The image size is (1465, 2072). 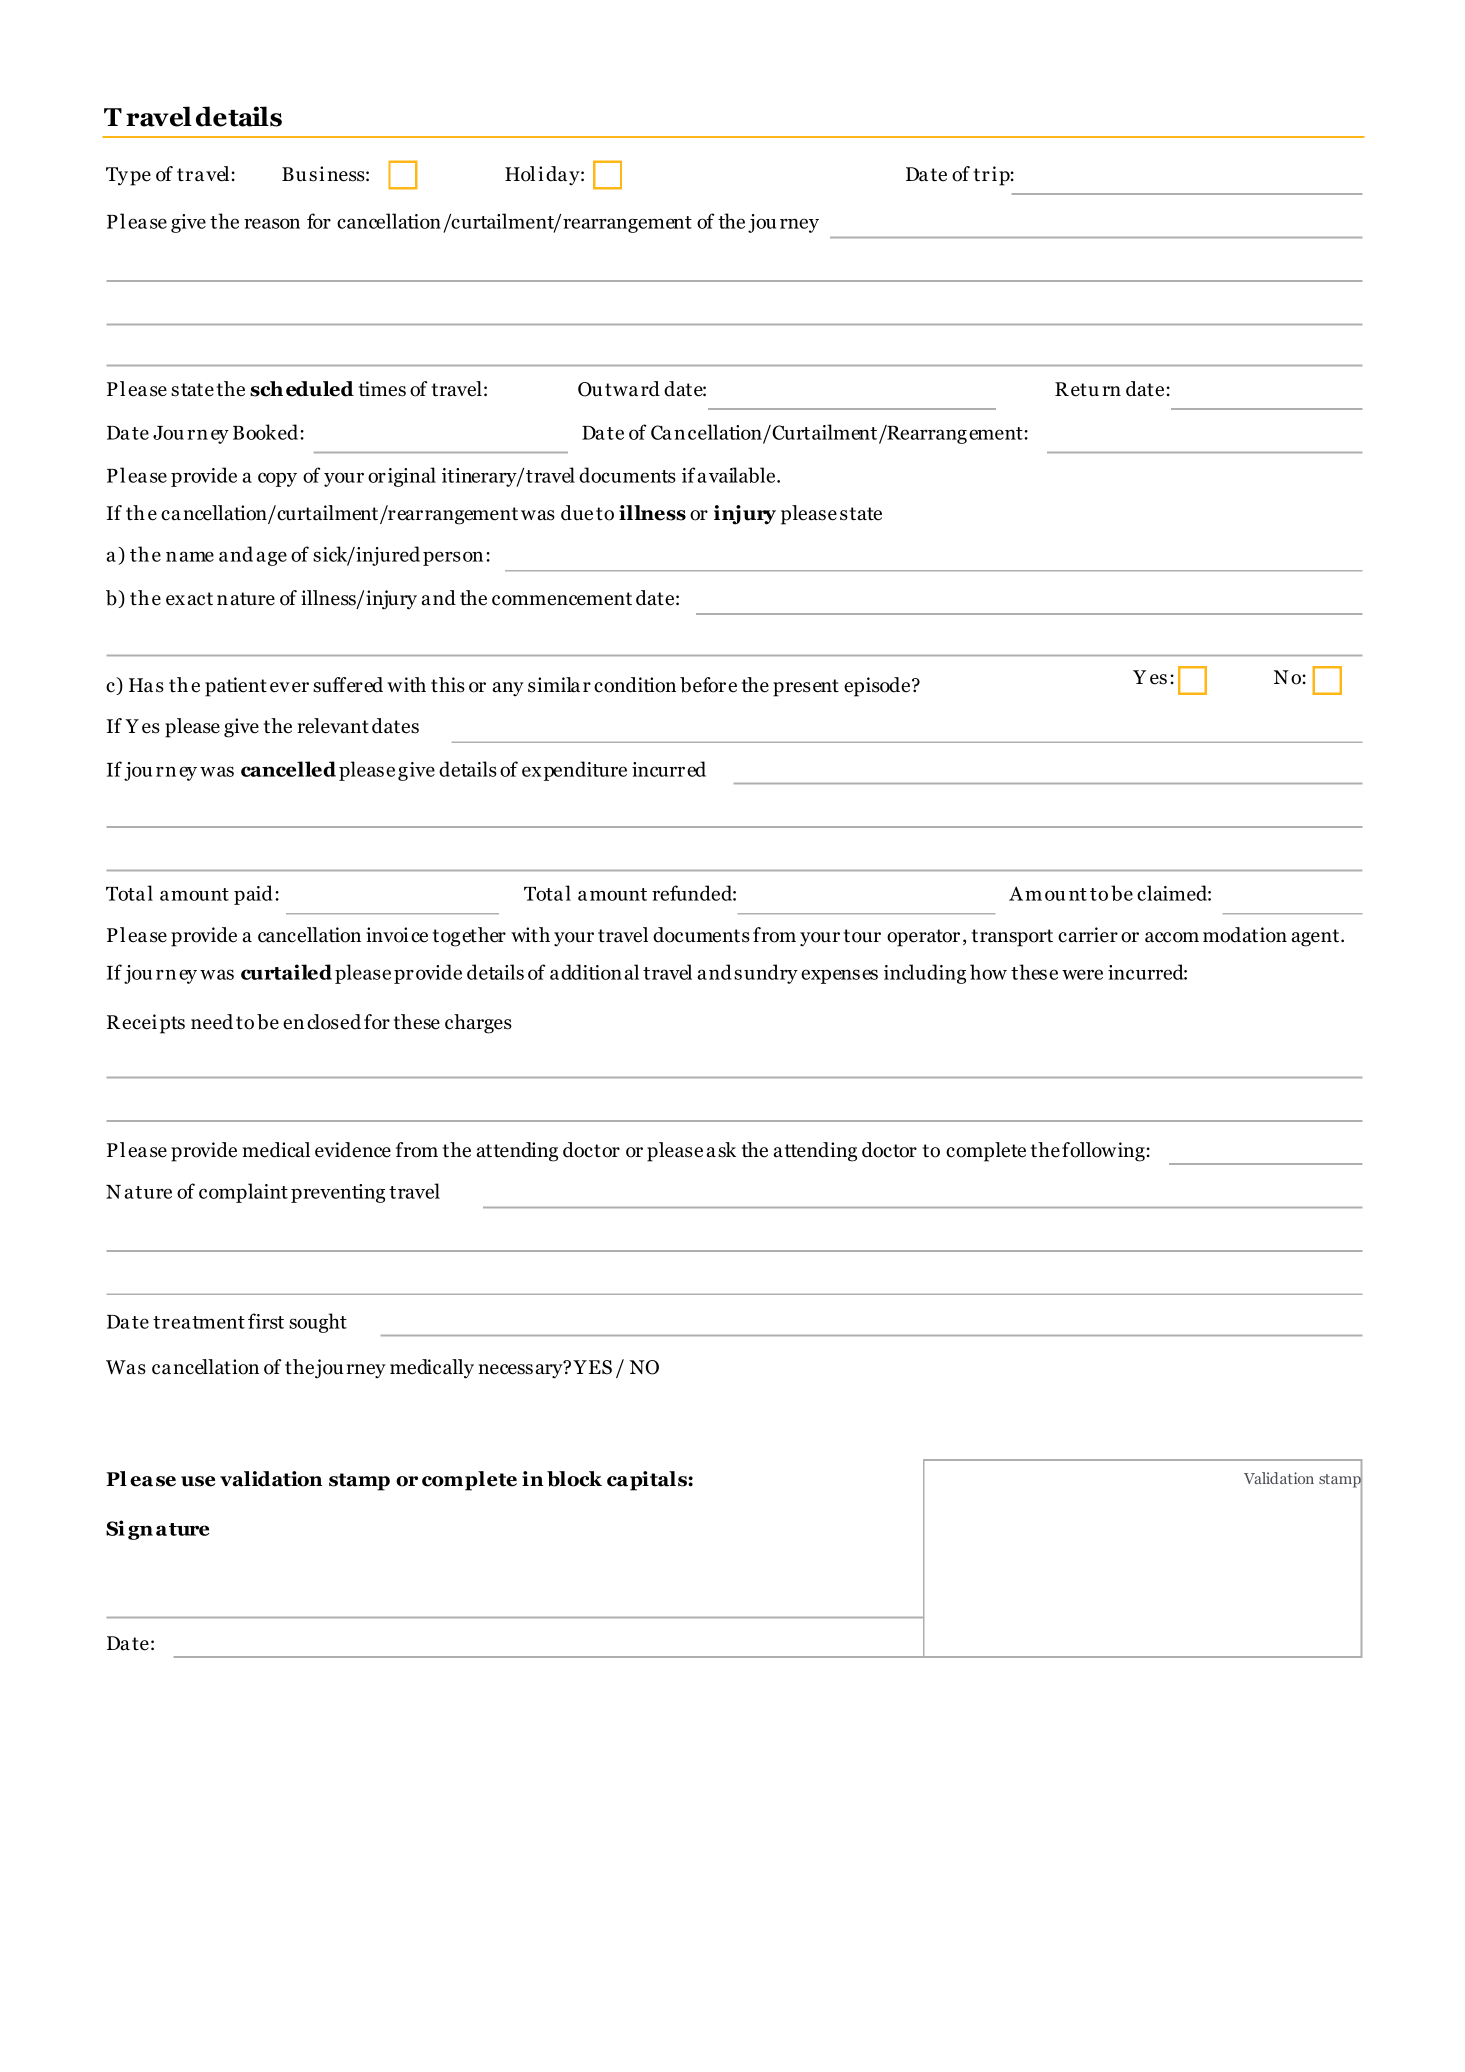 I want to click on reason, so click(x=272, y=223).
